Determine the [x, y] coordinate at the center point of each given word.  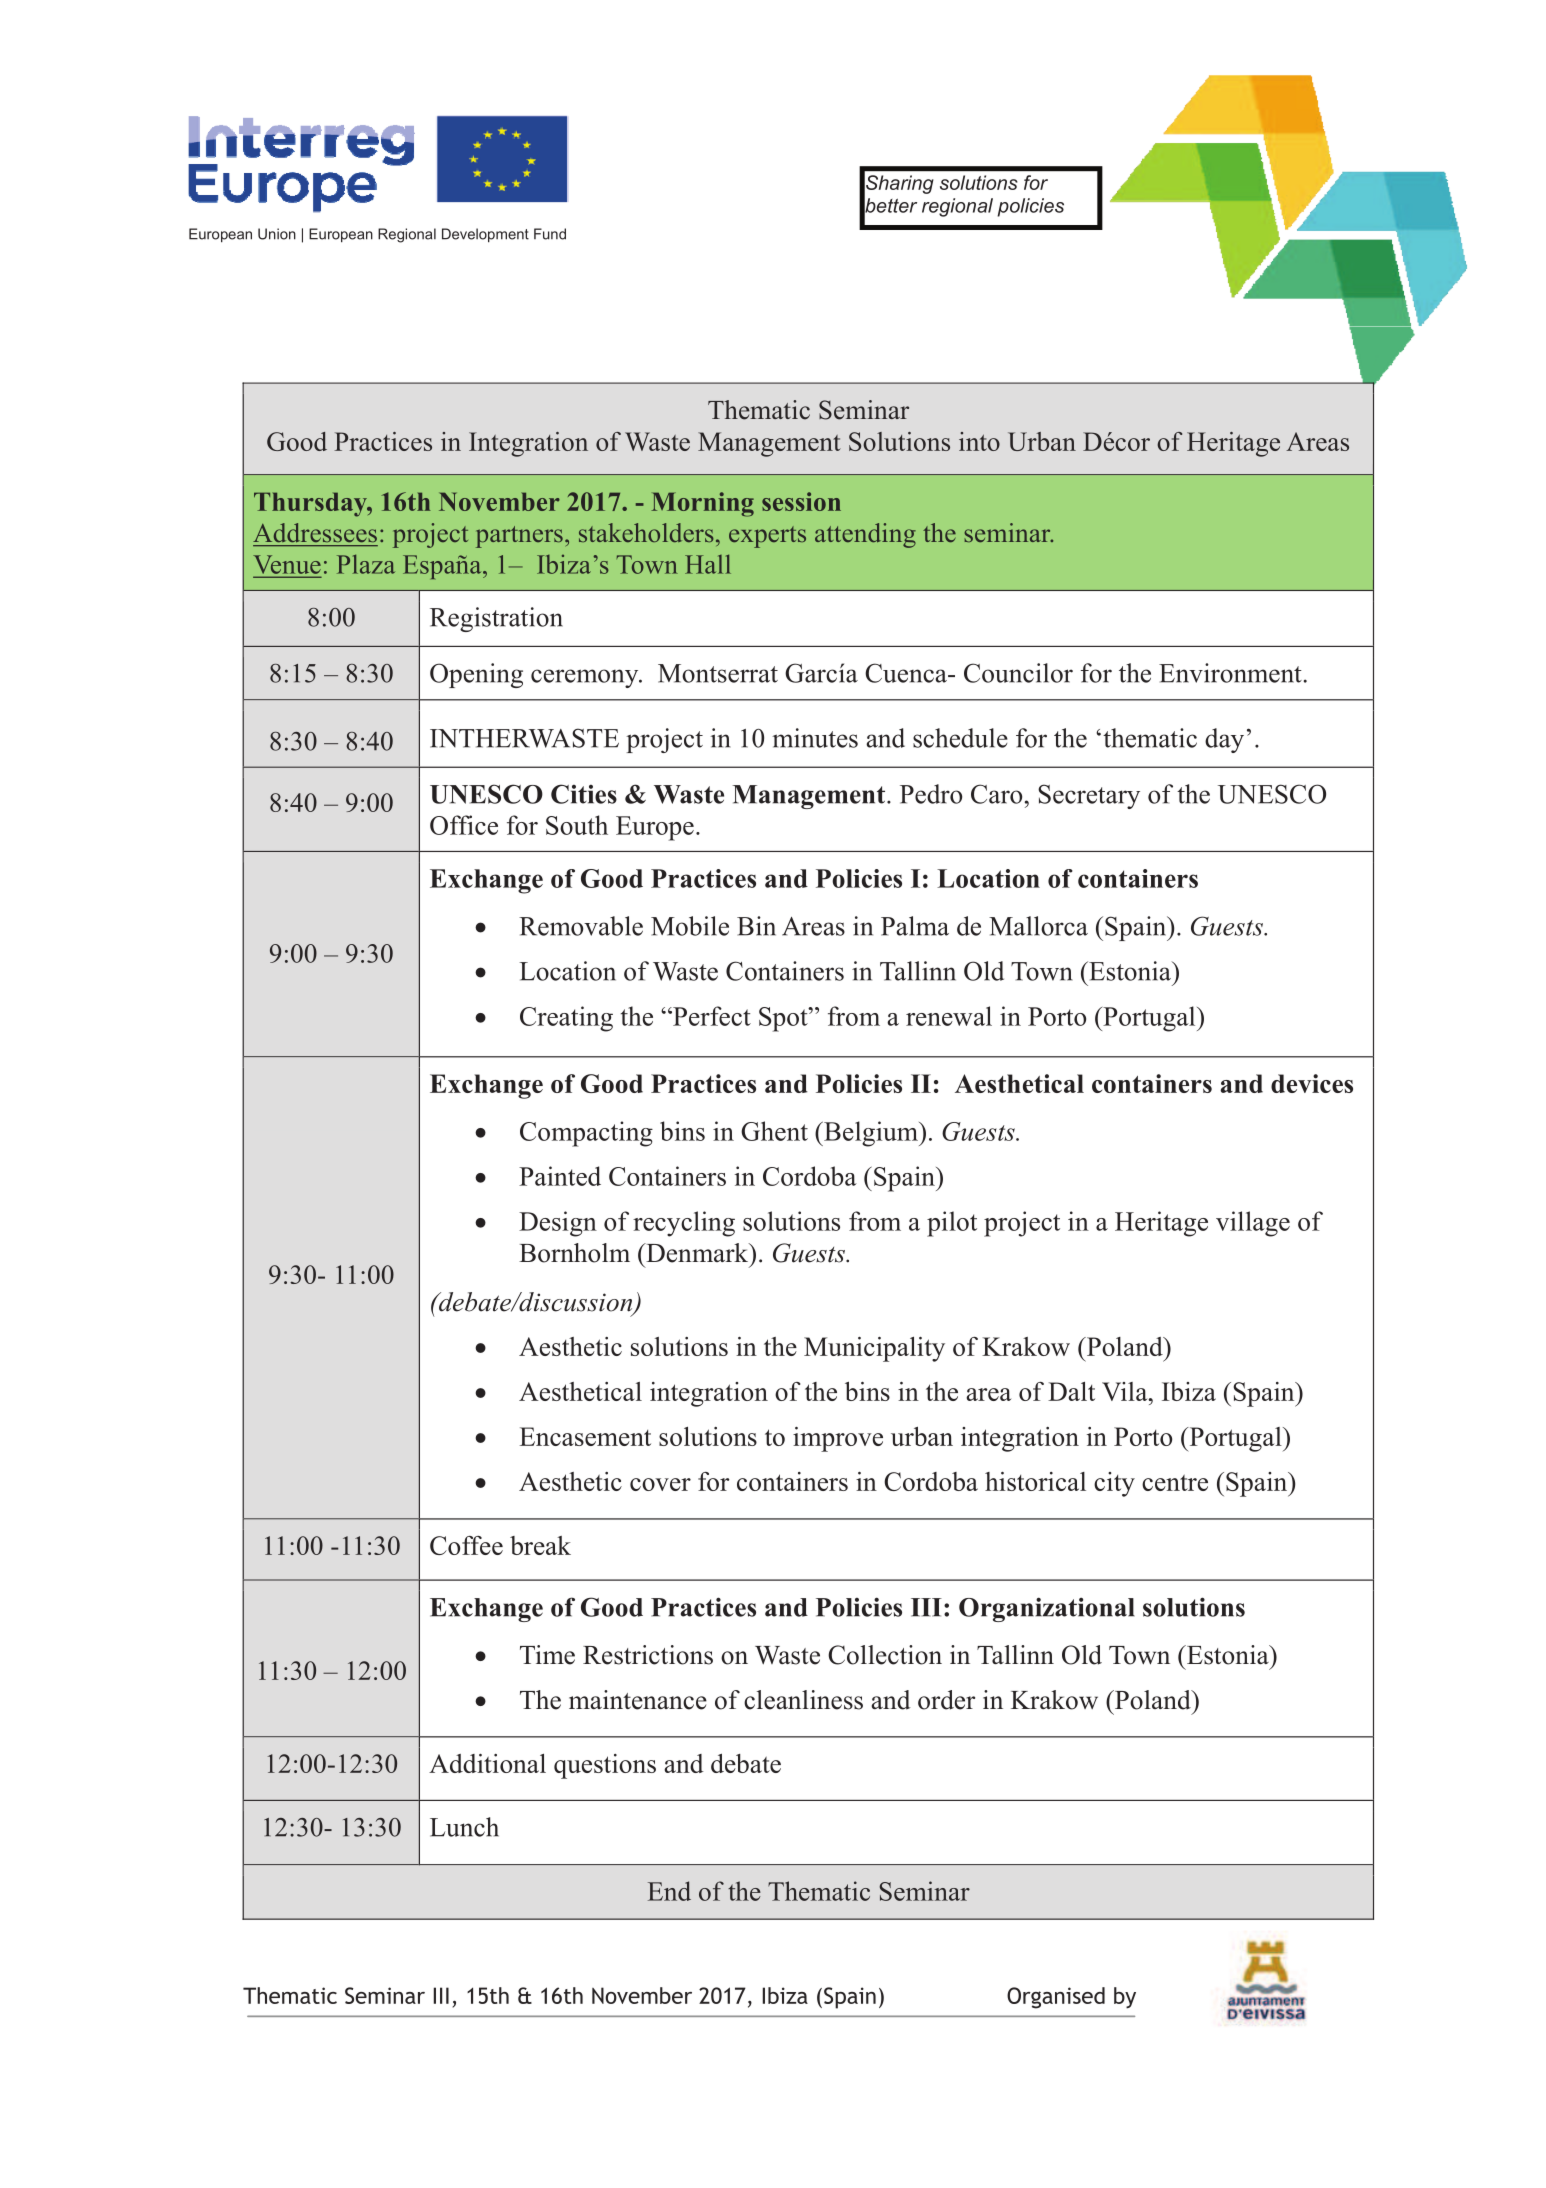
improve [838, 1439]
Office [464, 825]
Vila [1126, 1391]
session [801, 501]
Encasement [585, 1436]
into [979, 441]
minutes [815, 738]
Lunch [464, 1827]
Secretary [1089, 796]
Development [485, 235]
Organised [1056, 1998]
